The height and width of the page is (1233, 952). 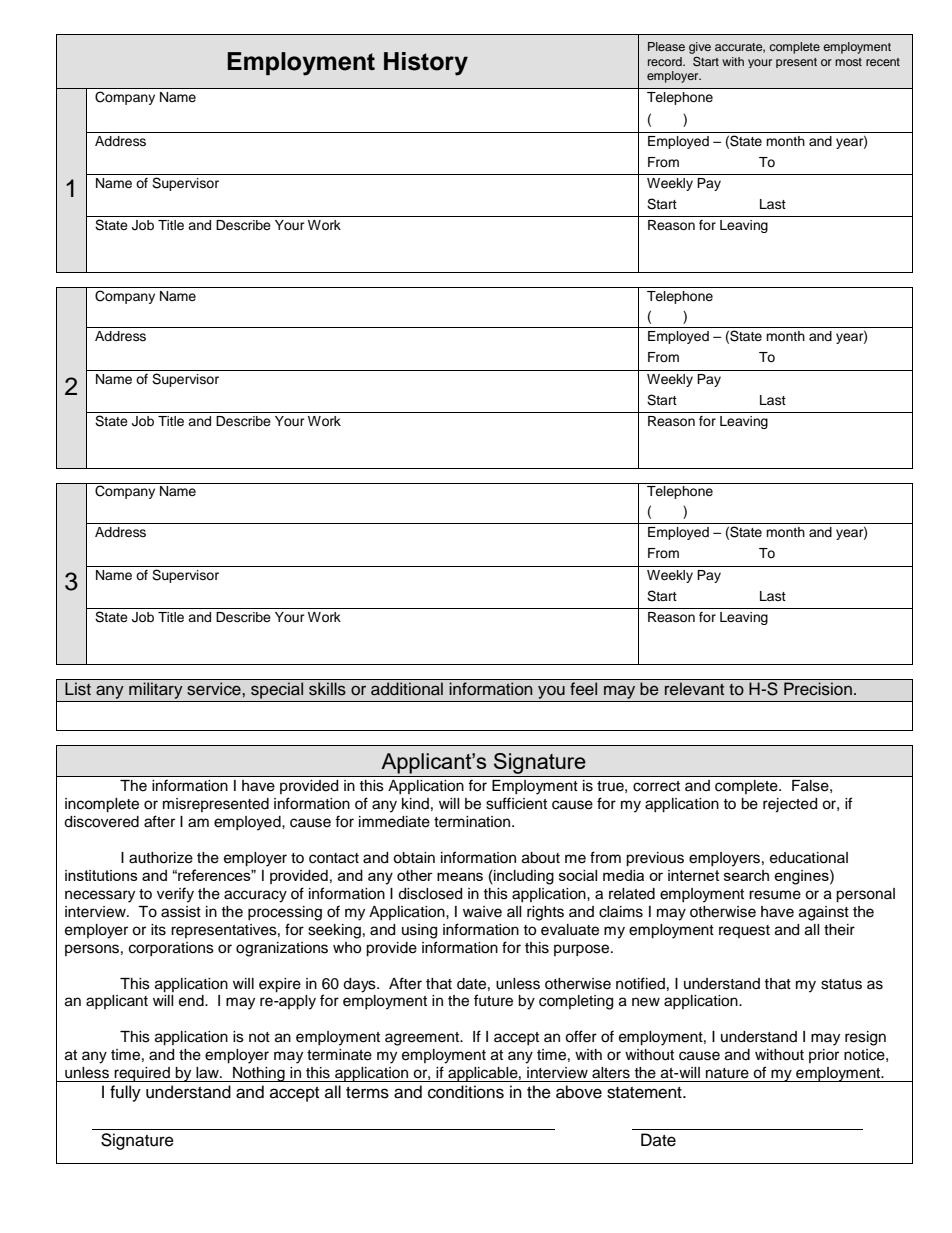 What do you see at coordinates (426, 64) in the page?
I see `History` at bounding box center [426, 64].
